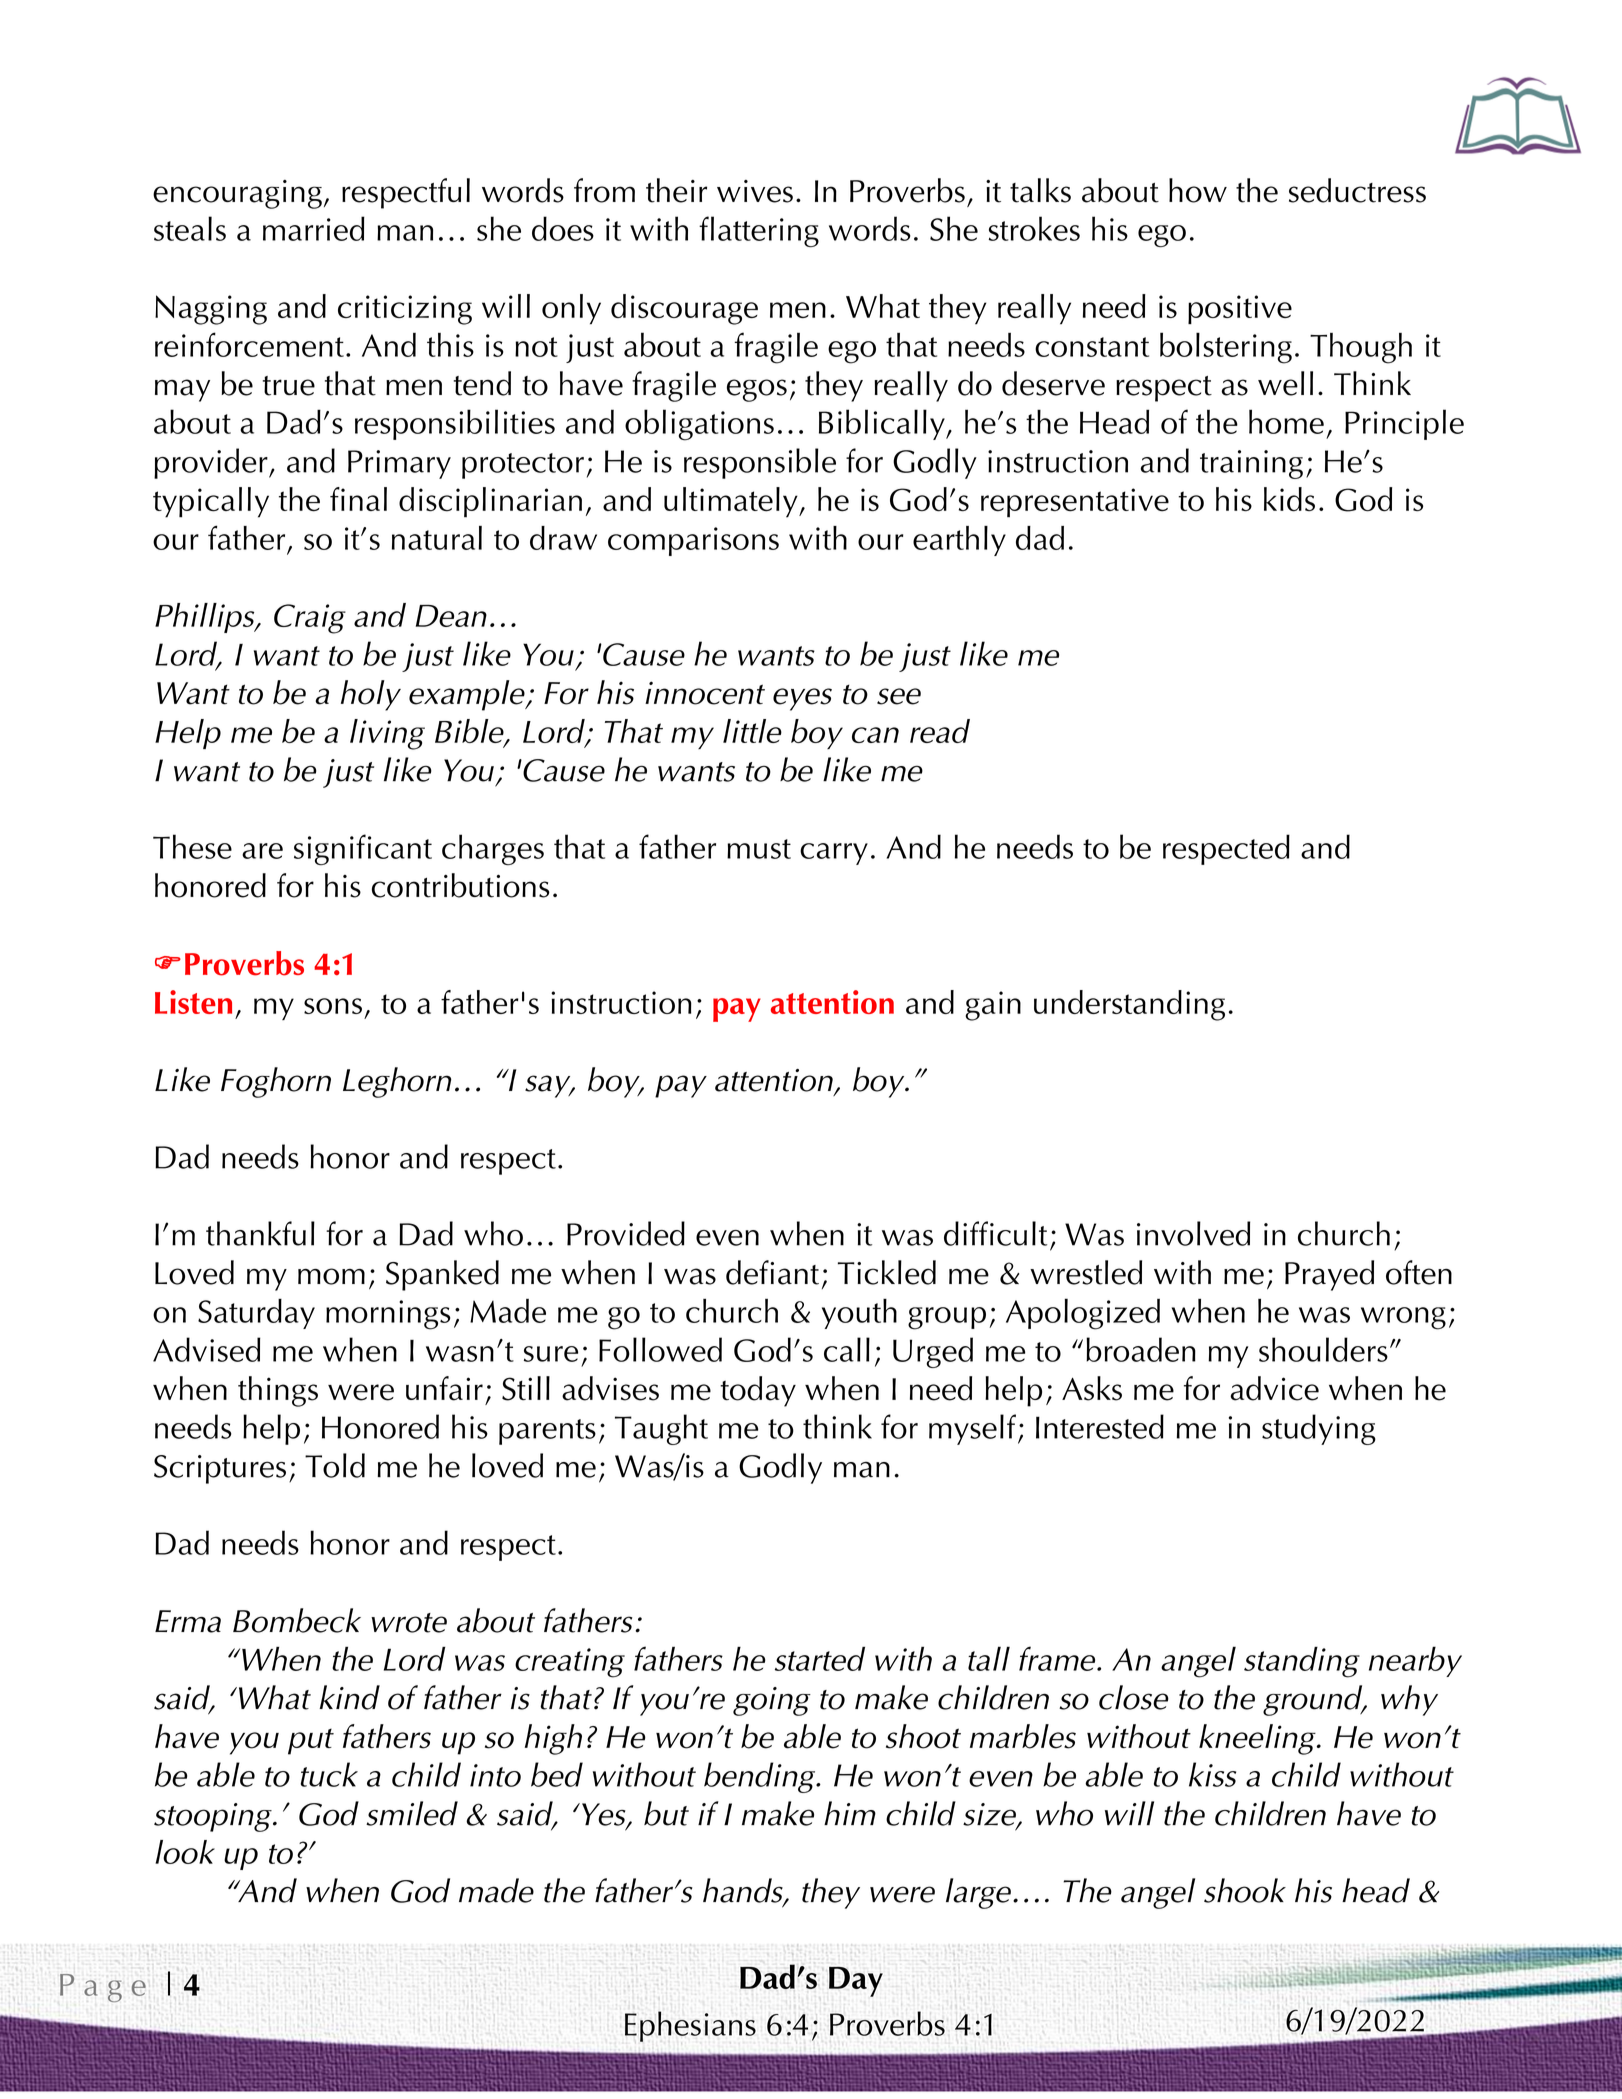  Describe the element at coordinates (802, 699) in the document. I see `eyes` at that location.
